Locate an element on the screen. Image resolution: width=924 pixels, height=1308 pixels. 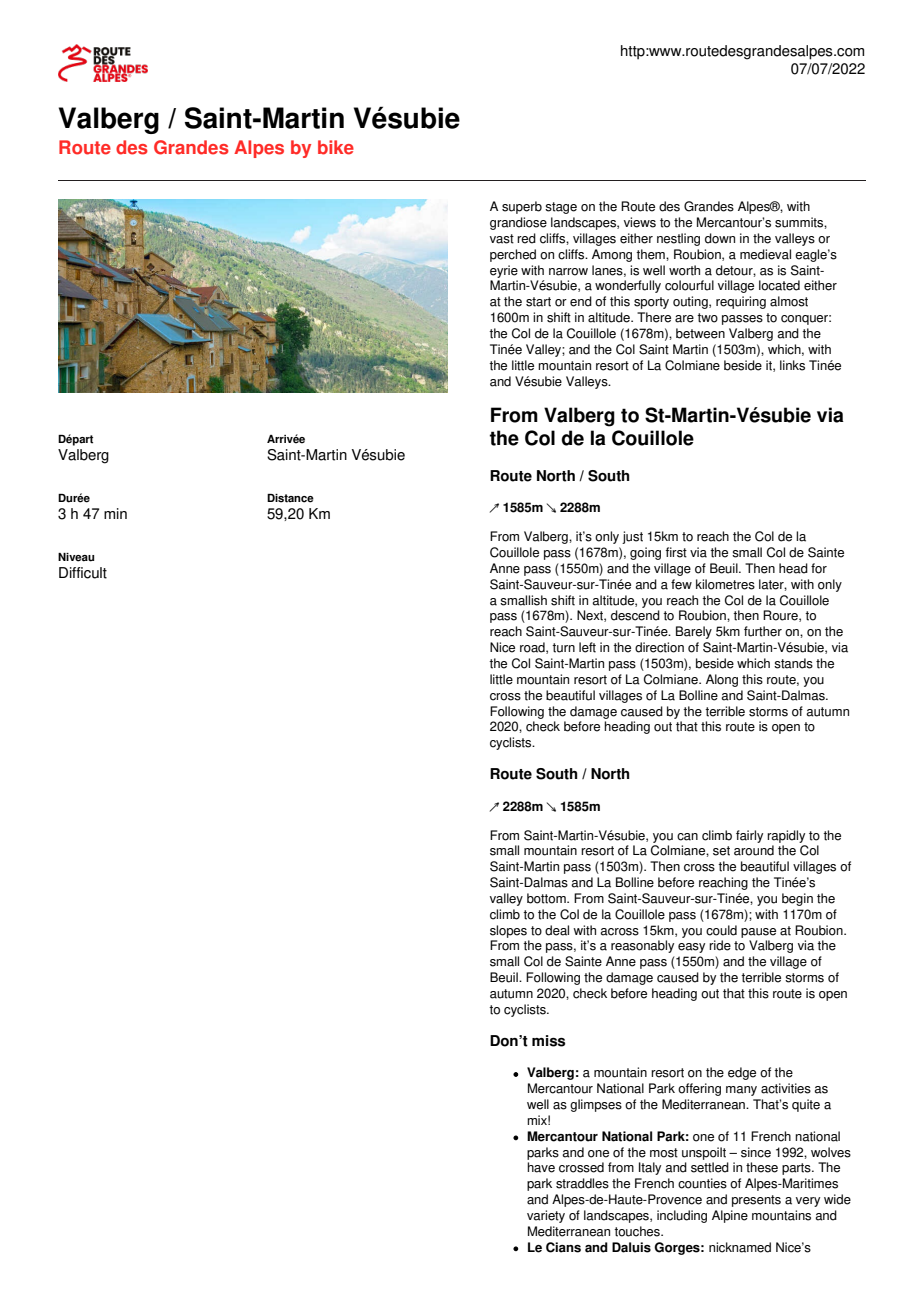
Distance is located at coordinates (290, 498).
